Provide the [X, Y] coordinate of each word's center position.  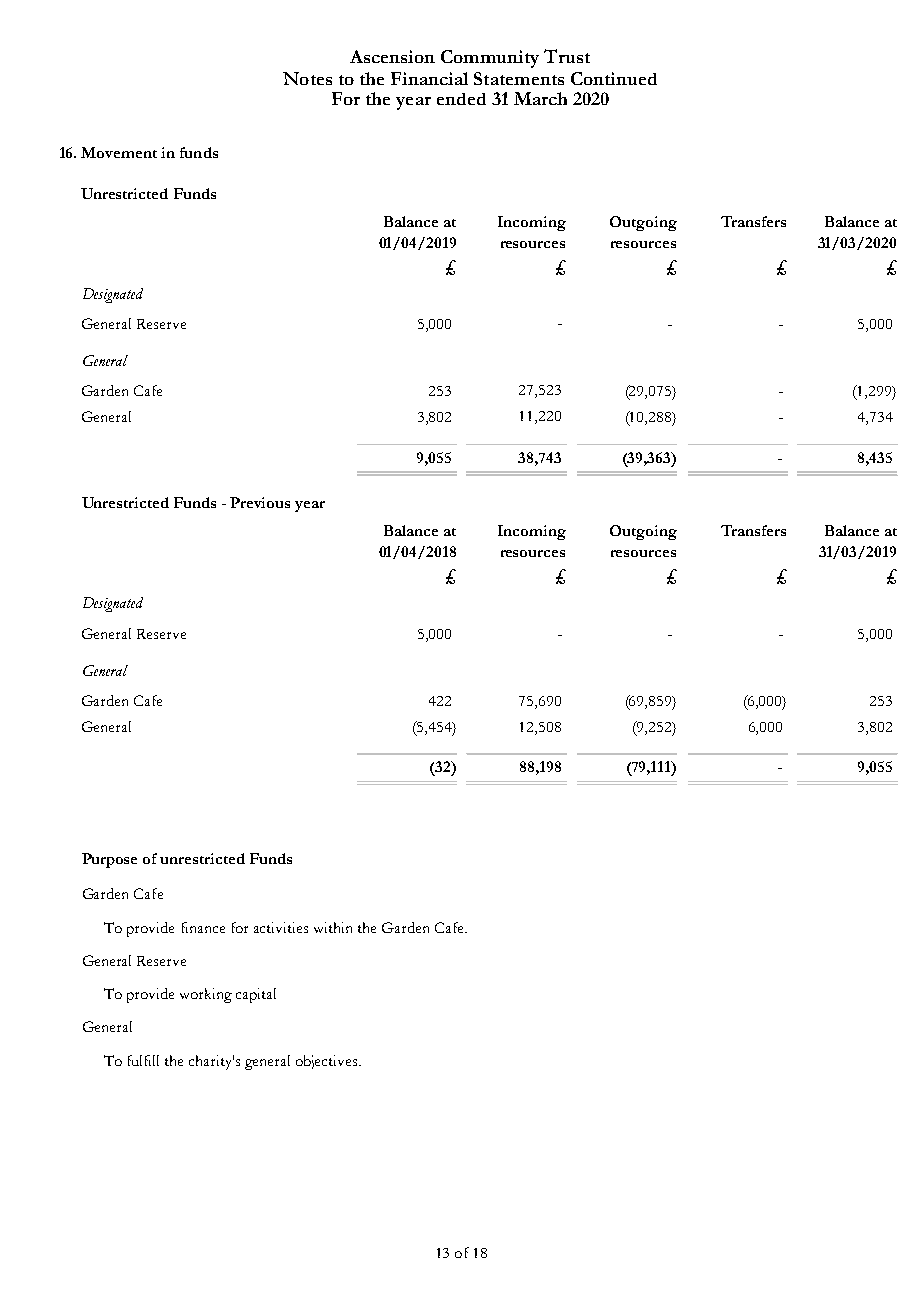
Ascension [392, 56]
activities [281, 927]
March [540, 98]
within [333, 927]
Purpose [109, 860]
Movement [119, 152]
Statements [519, 78]
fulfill [143, 1060]
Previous [260, 502]
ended [461, 99]
